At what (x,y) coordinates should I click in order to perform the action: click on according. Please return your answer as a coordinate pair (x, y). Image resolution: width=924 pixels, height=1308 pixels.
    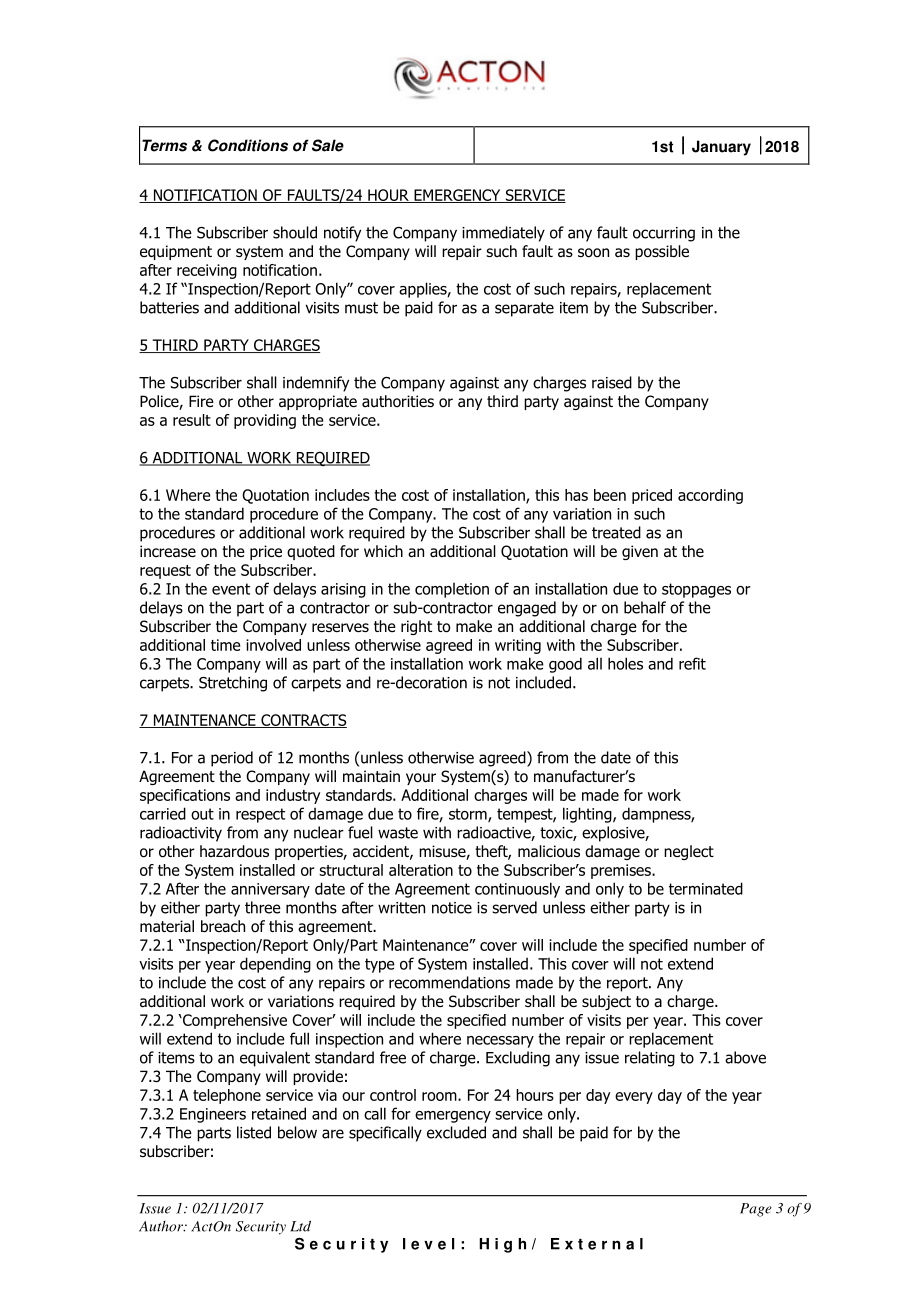
    Looking at the image, I should click on (710, 496).
